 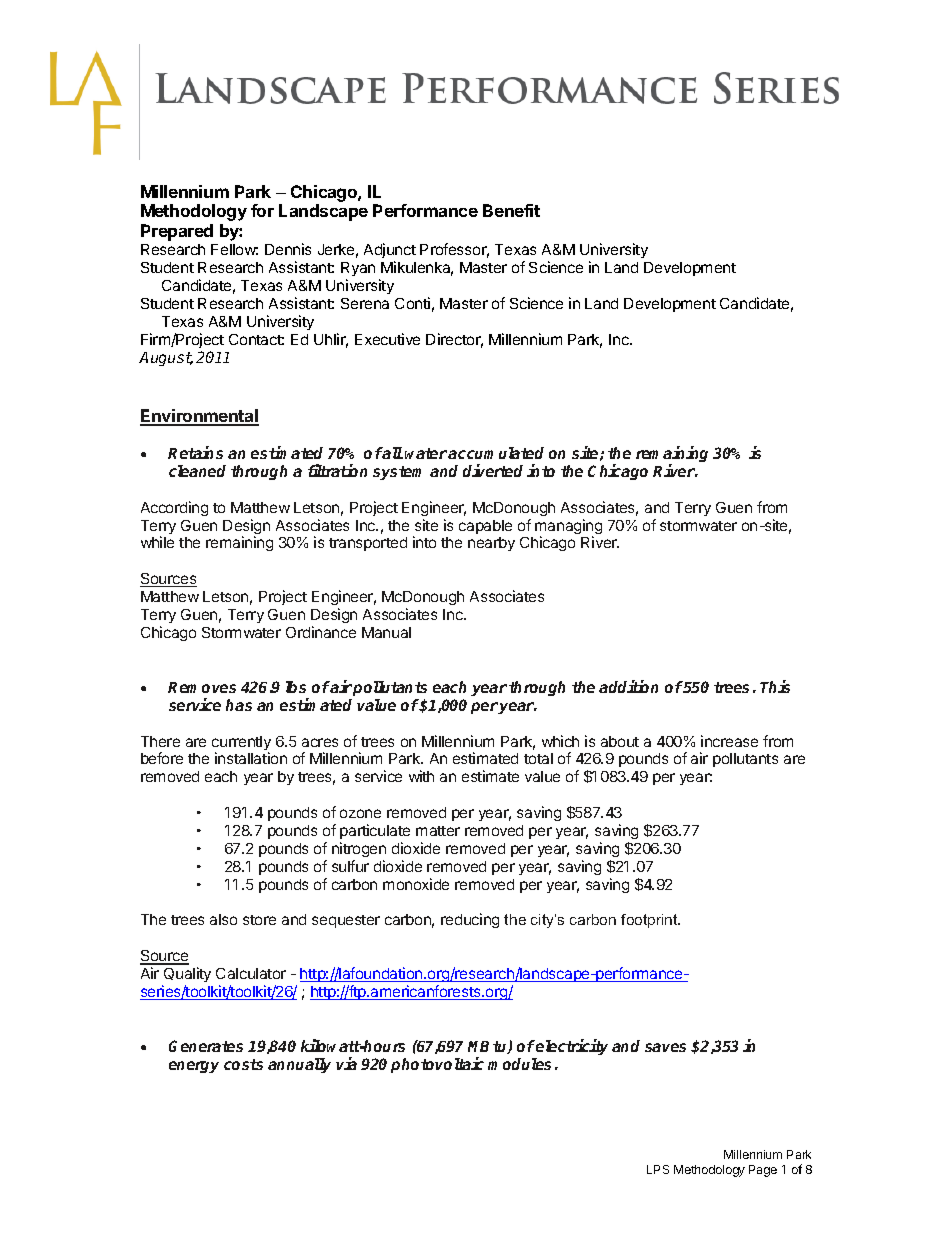 I want to click on photovoltaic, so click(x=437, y=1065).
